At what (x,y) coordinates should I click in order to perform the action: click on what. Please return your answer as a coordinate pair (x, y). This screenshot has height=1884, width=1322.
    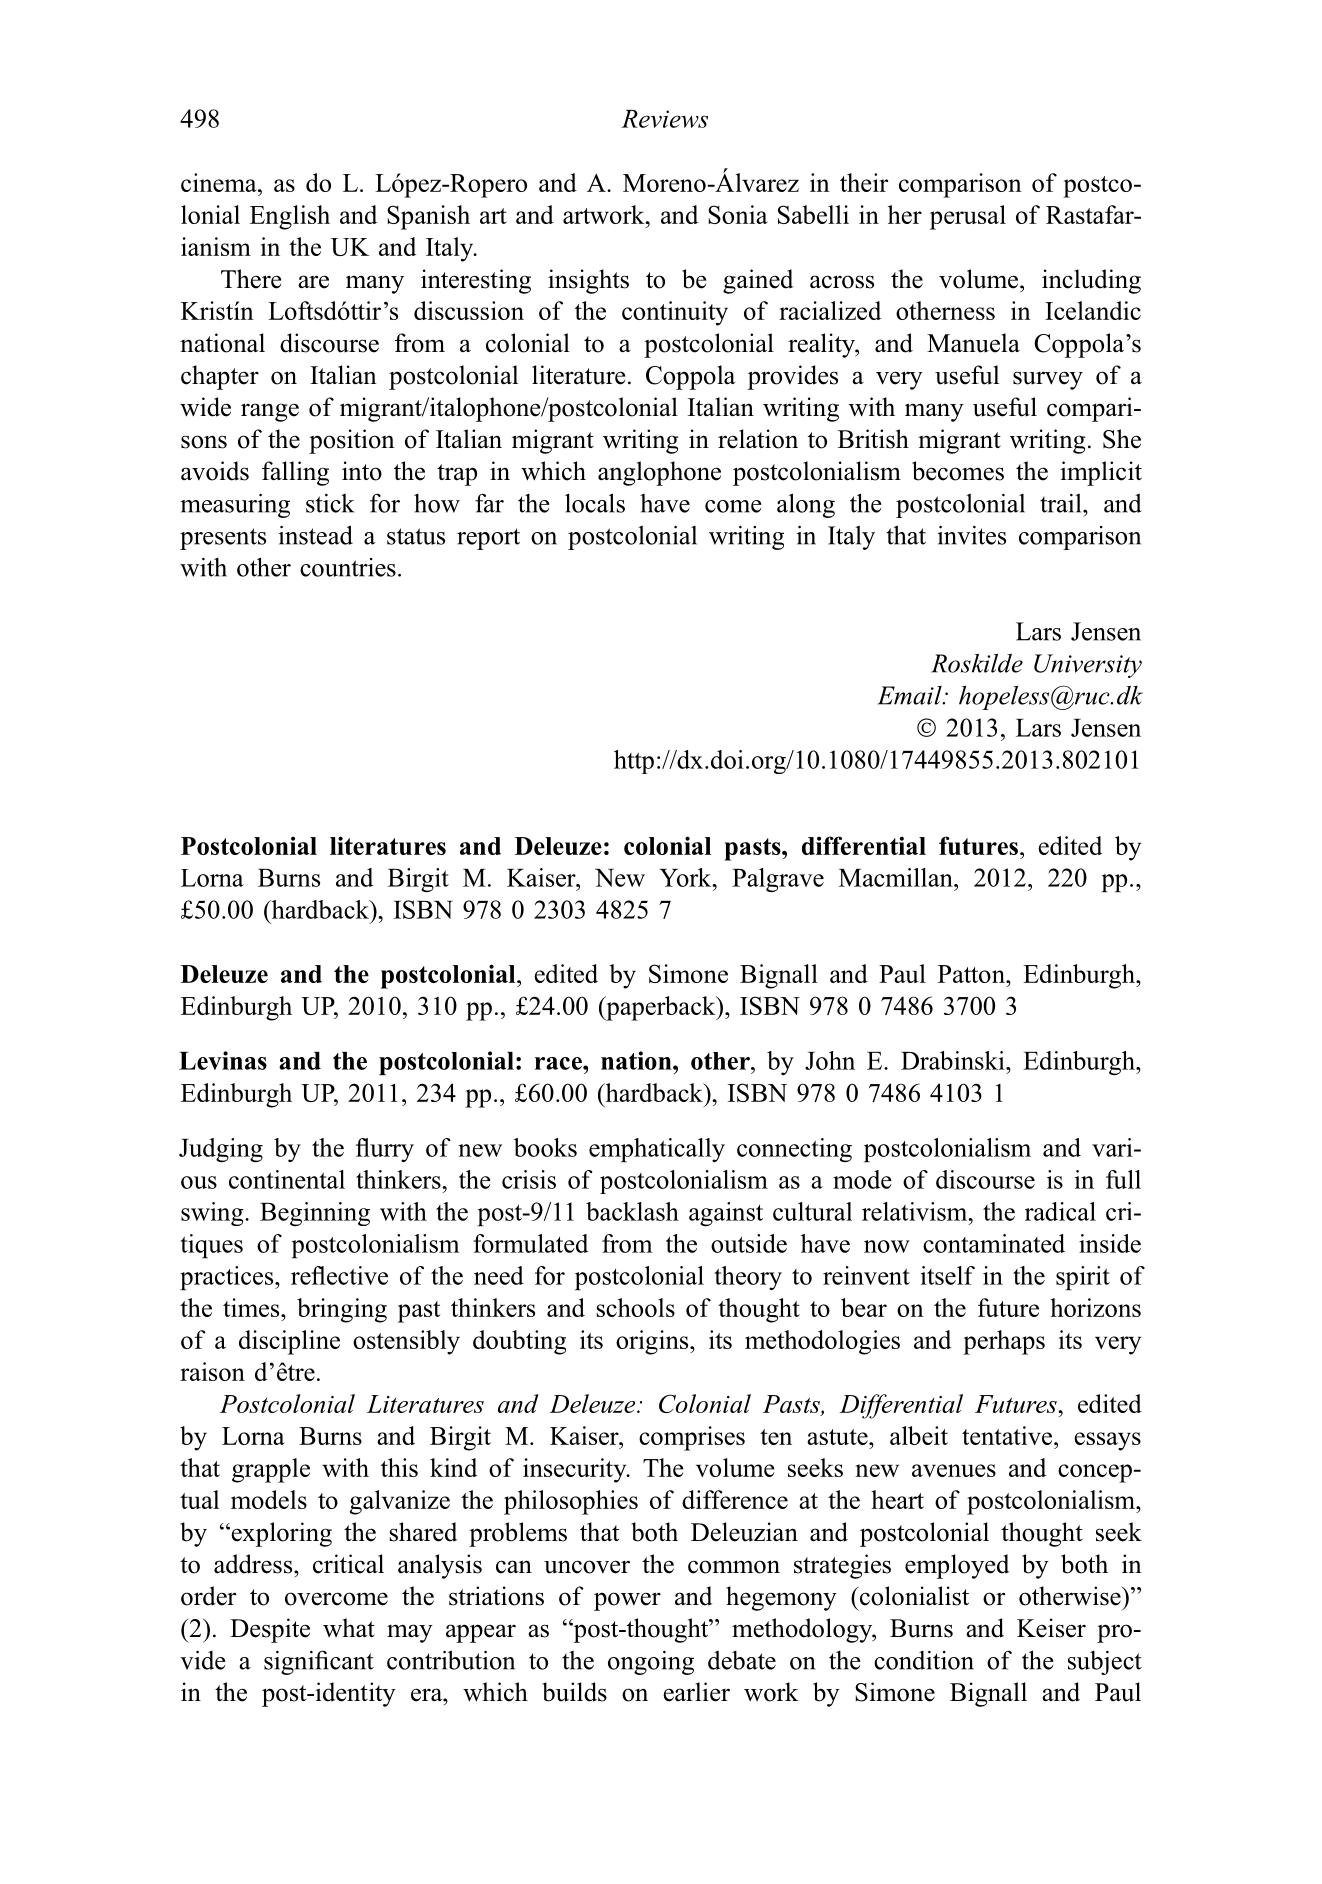
    Looking at the image, I should click on (349, 1627).
